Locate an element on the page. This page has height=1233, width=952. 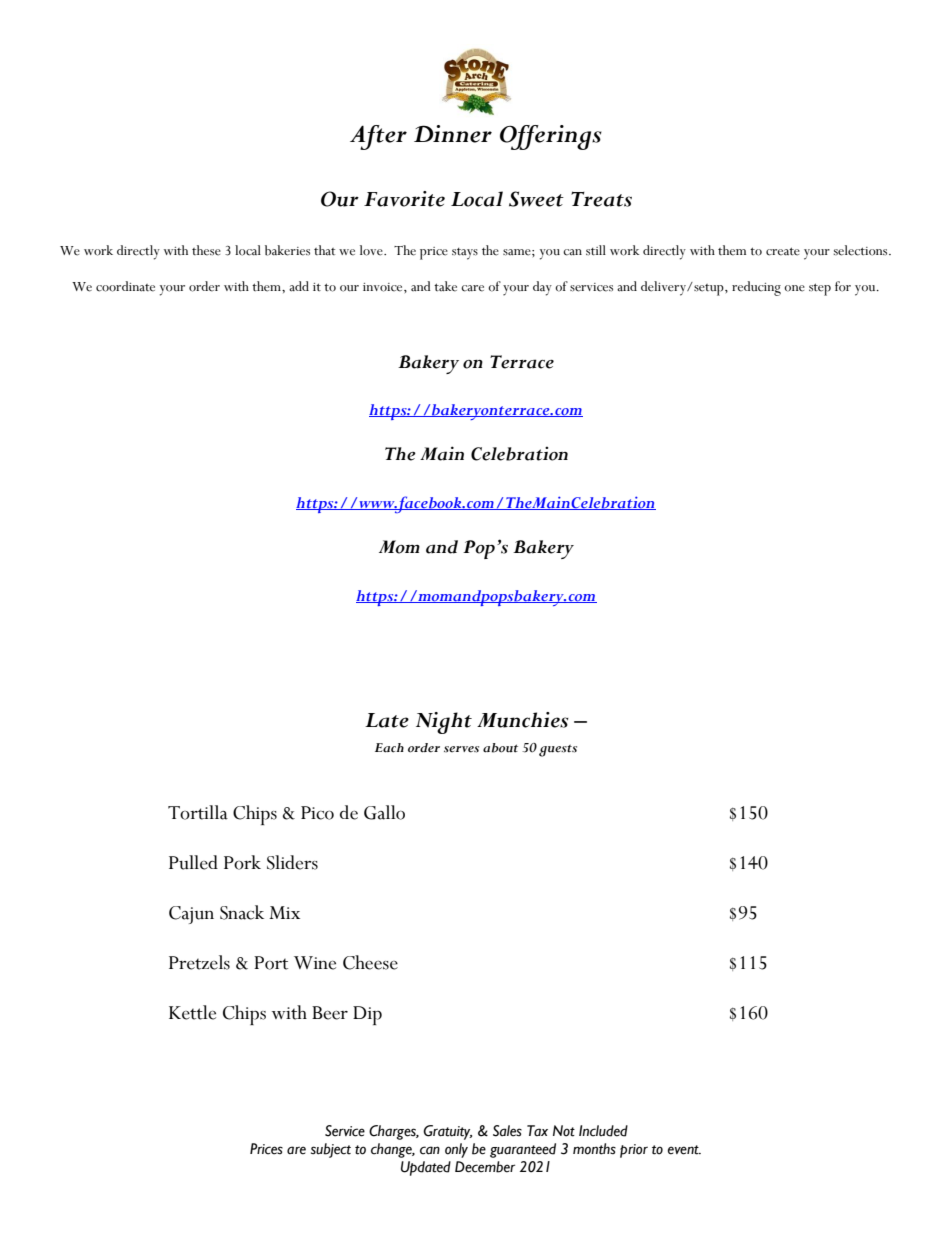
Cajun is located at coordinates (191, 915).
